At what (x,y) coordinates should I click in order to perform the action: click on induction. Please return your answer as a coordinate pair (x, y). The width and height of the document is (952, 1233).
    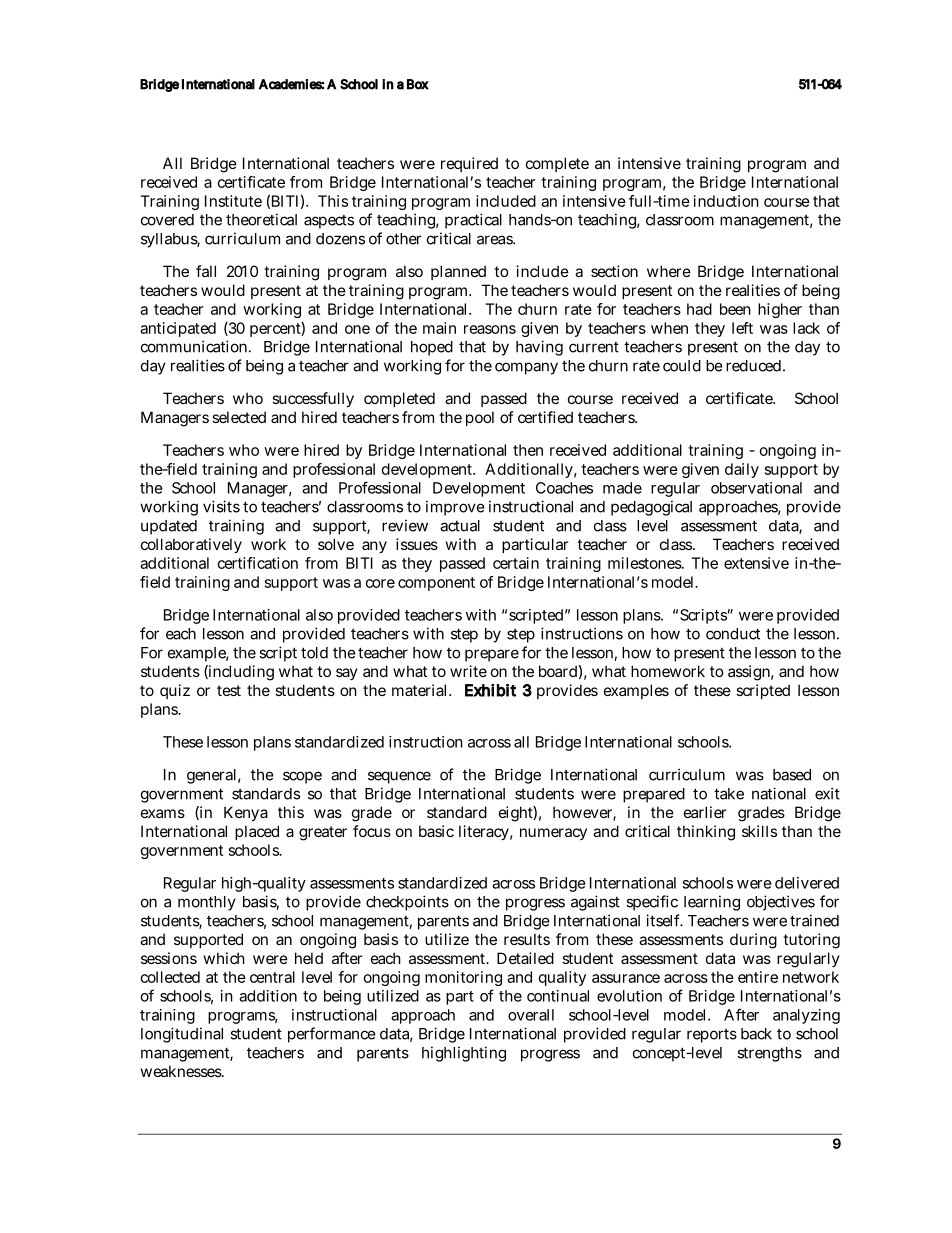
    Looking at the image, I should click on (726, 201).
